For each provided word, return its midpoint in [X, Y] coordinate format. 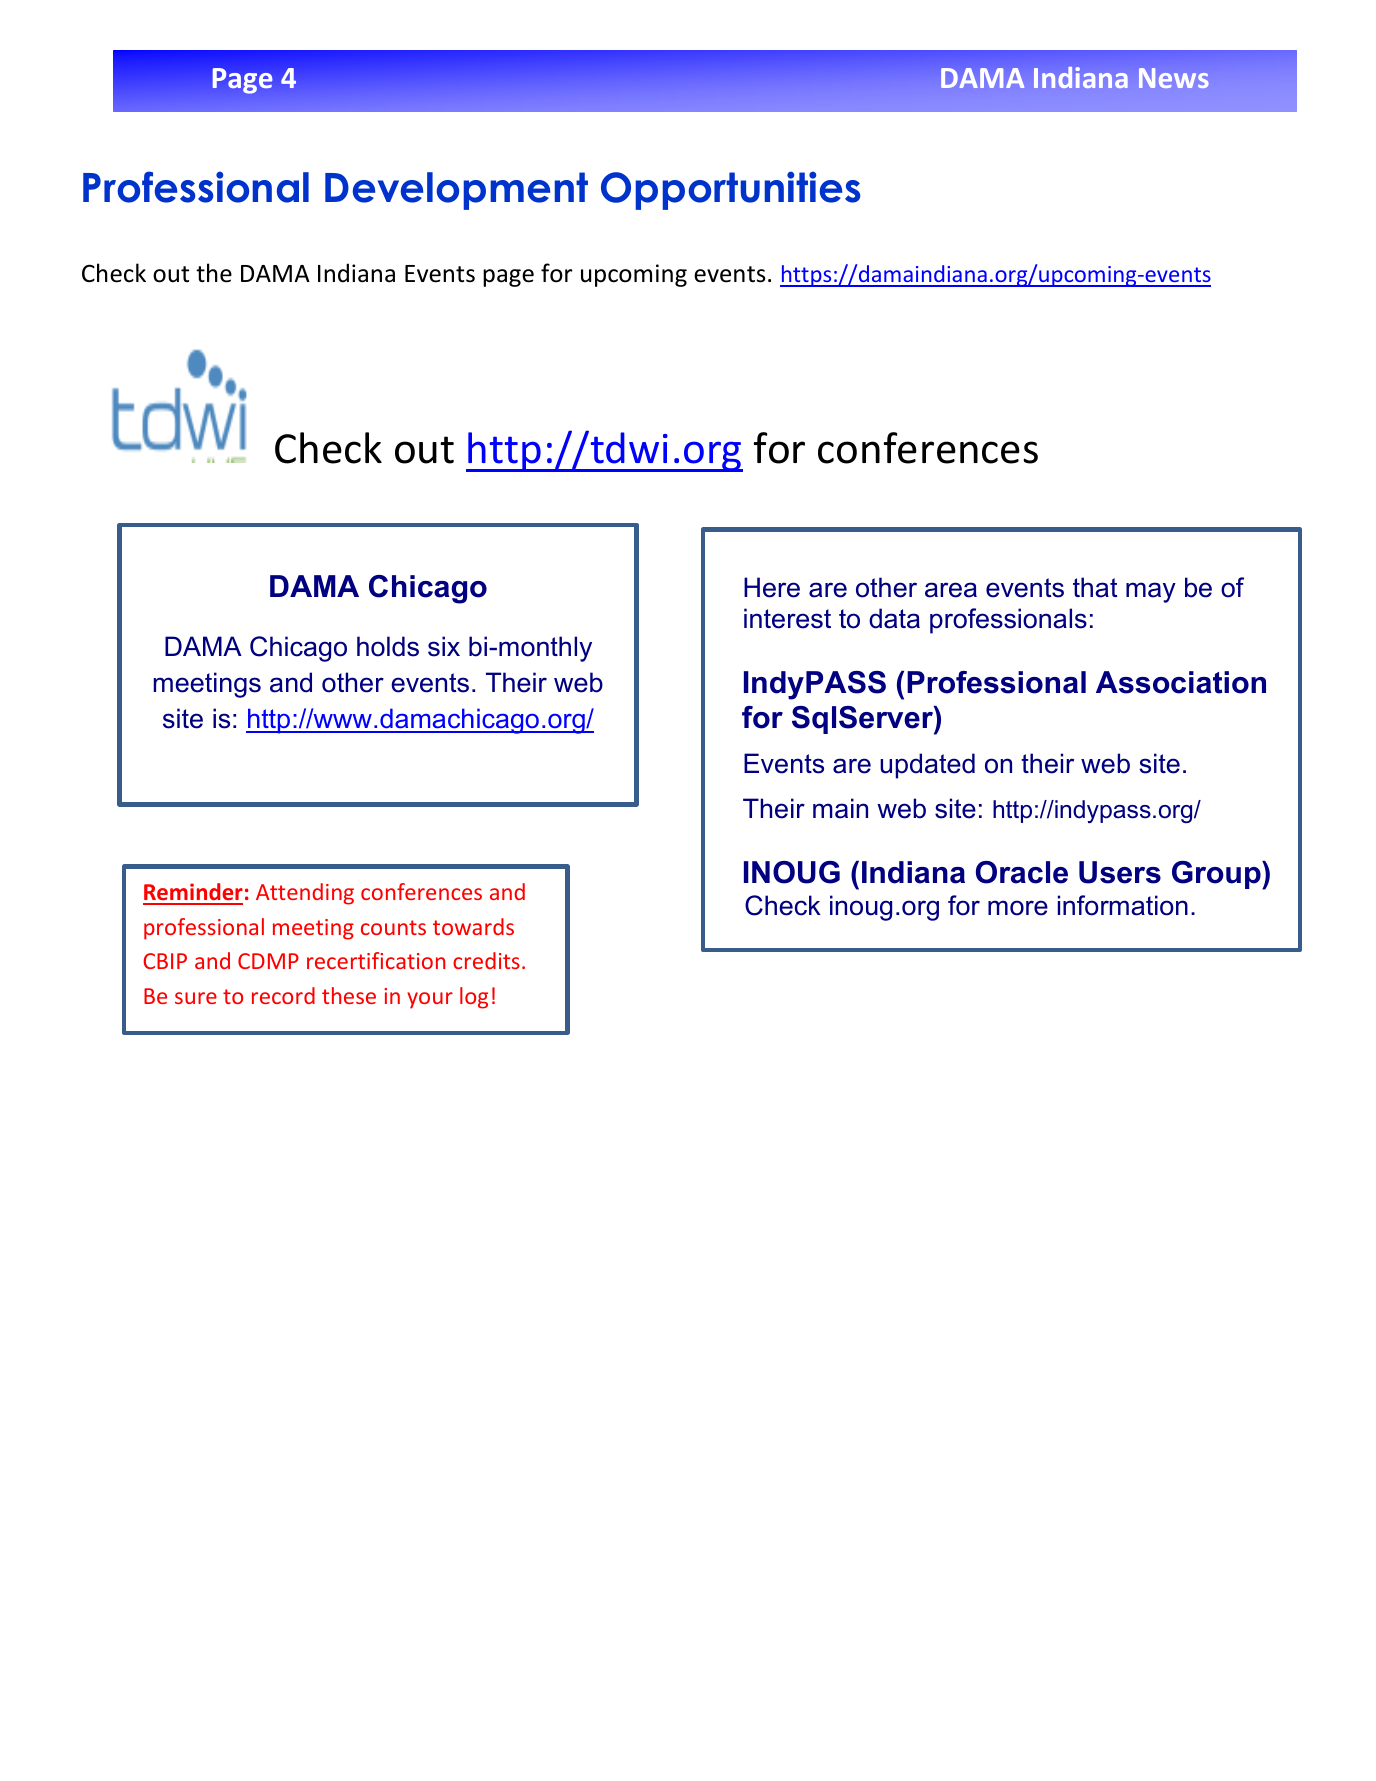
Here [772, 587]
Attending [305, 894]
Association [1181, 682]
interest [787, 618]
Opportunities [730, 190]
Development [456, 191]
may [1151, 592]
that [1095, 587]
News [1174, 78]
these [349, 995]
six [444, 646]
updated [927, 766]
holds [388, 646]
